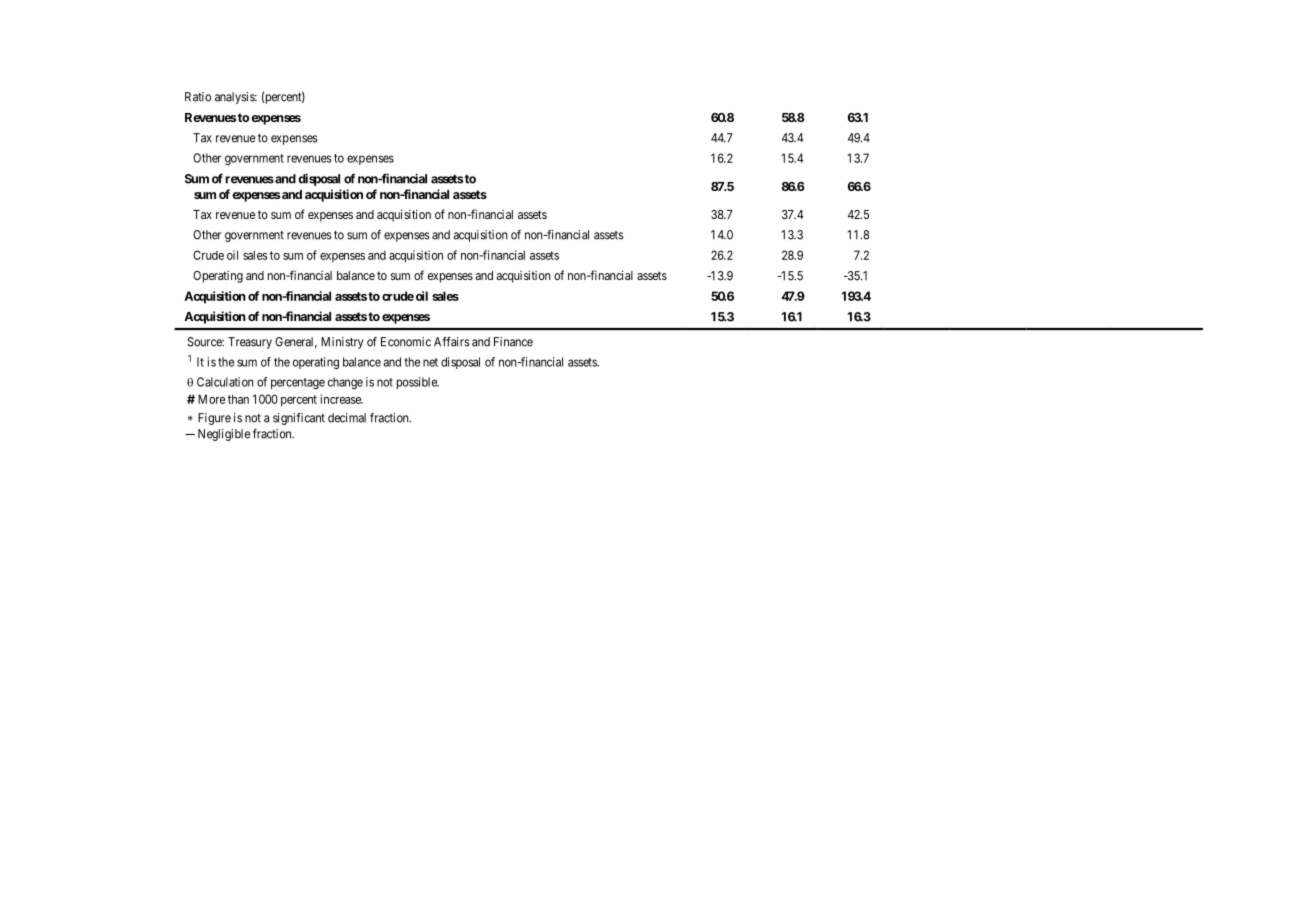 This screenshot has height=924, width=1308. Describe the element at coordinates (224, 435) in the screenshot. I see `Negligible` at that location.
